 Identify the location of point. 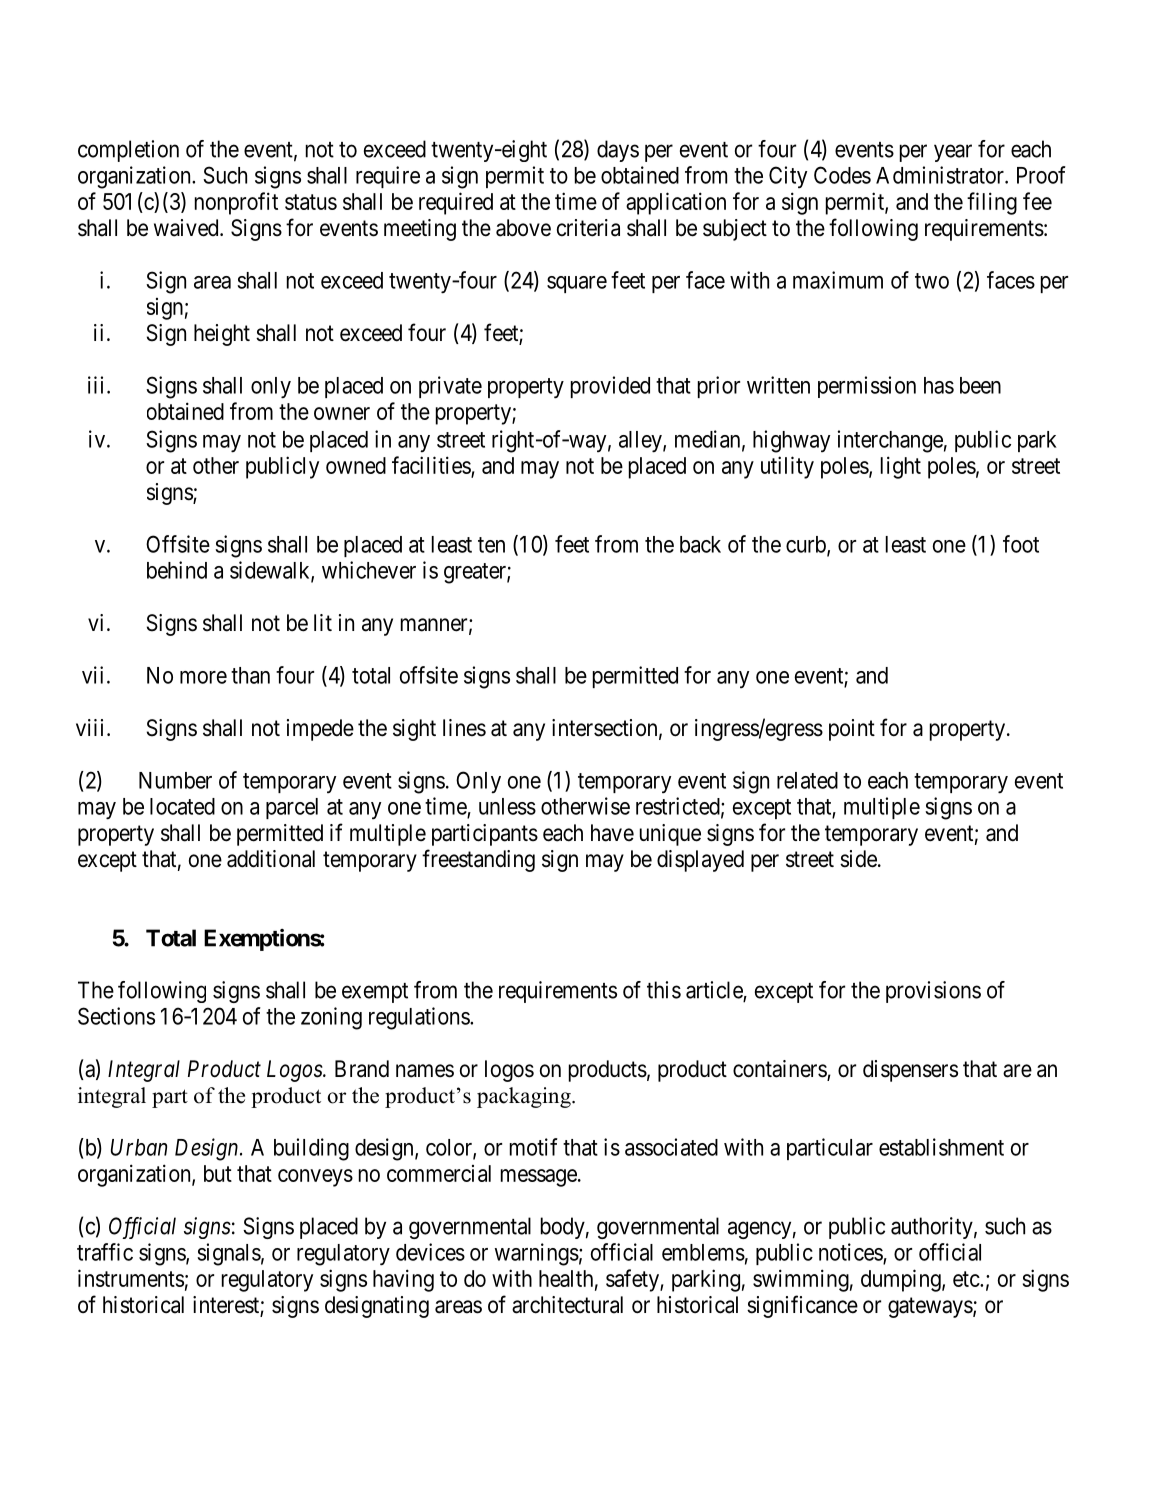
(852, 730).
